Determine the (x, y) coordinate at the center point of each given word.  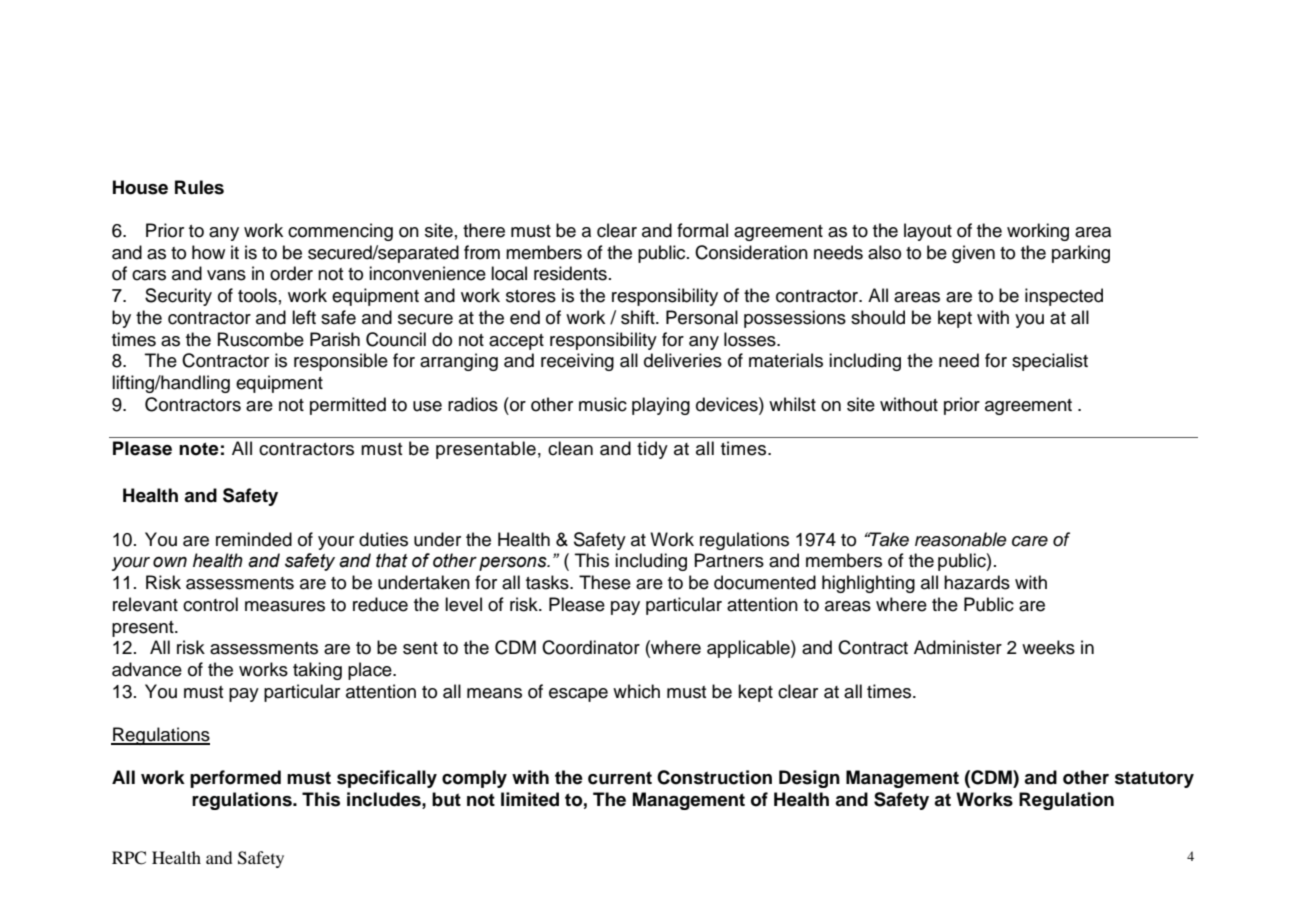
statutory (1154, 779)
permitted (348, 406)
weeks (1048, 647)
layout (928, 232)
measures (285, 606)
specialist (1050, 362)
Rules (199, 187)
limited (530, 799)
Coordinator (591, 647)
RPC (129, 858)
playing (661, 406)
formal (702, 230)
